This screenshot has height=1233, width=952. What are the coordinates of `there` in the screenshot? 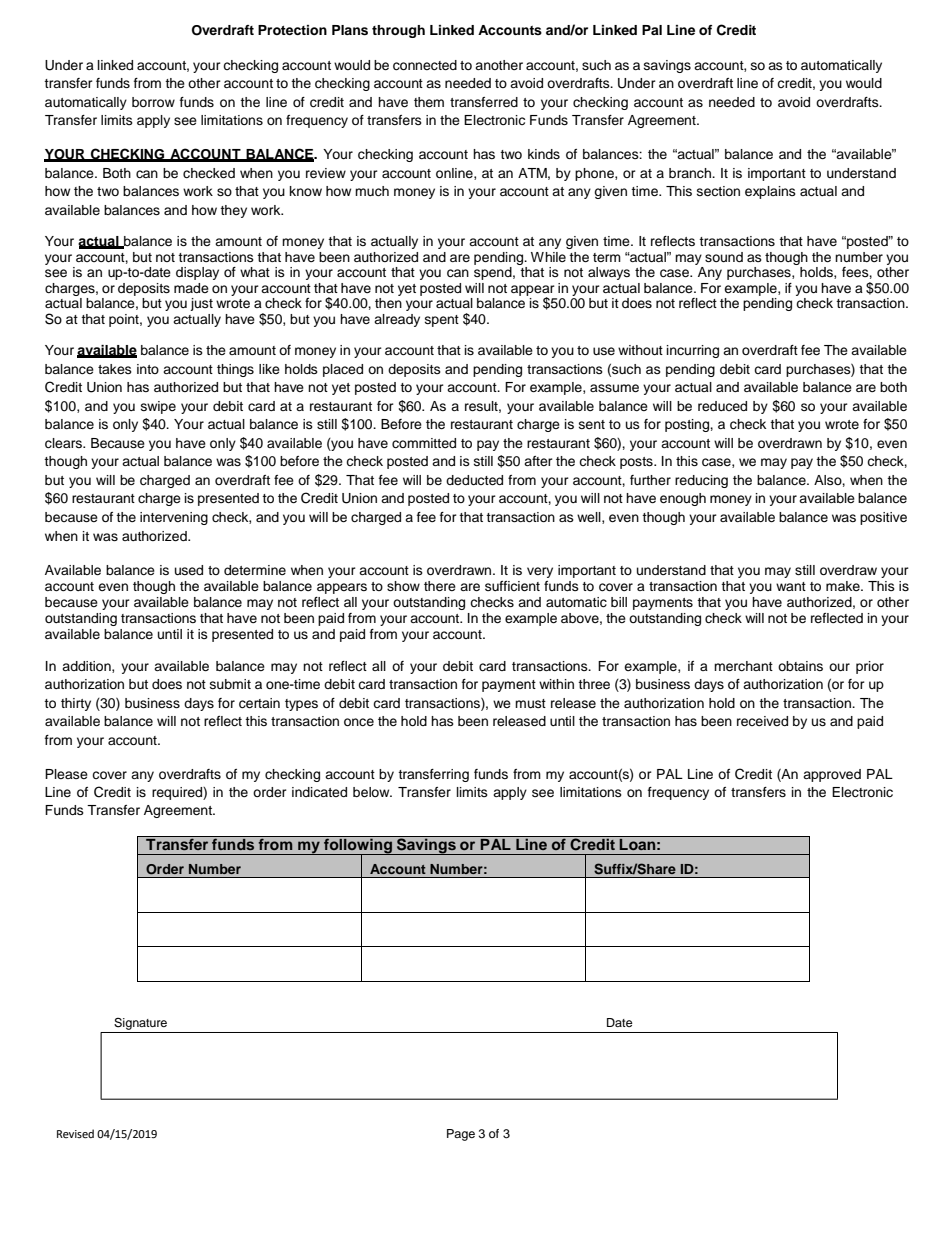 It's located at (440, 586).
